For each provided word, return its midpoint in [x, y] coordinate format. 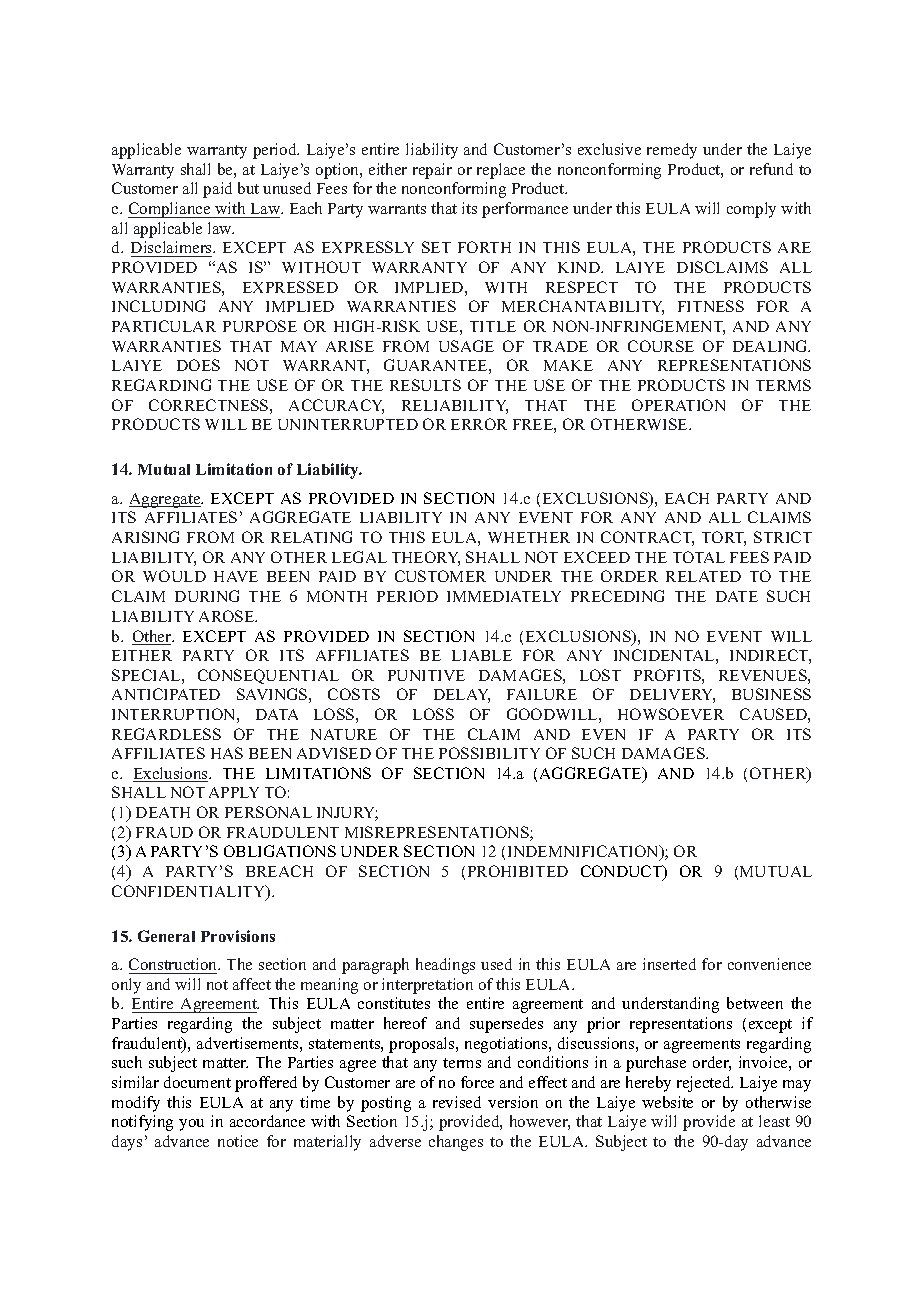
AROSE [228, 616]
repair [432, 171]
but [248, 188]
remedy [672, 151]
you [191, 1125]
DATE [737, 596]
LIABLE [482, 655]
